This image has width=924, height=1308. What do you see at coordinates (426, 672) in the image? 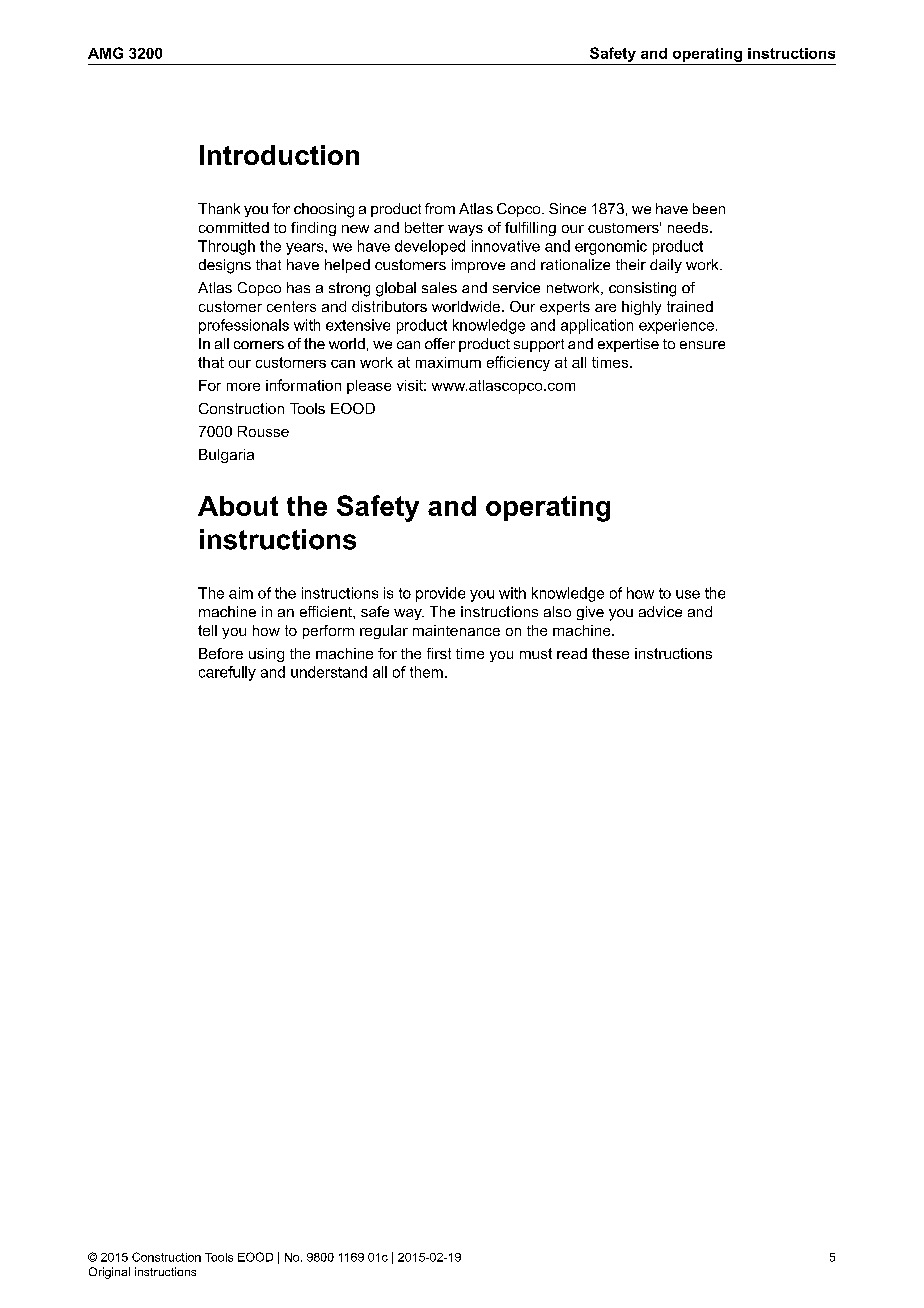
I see `them` at bounding box center [426, 672].
